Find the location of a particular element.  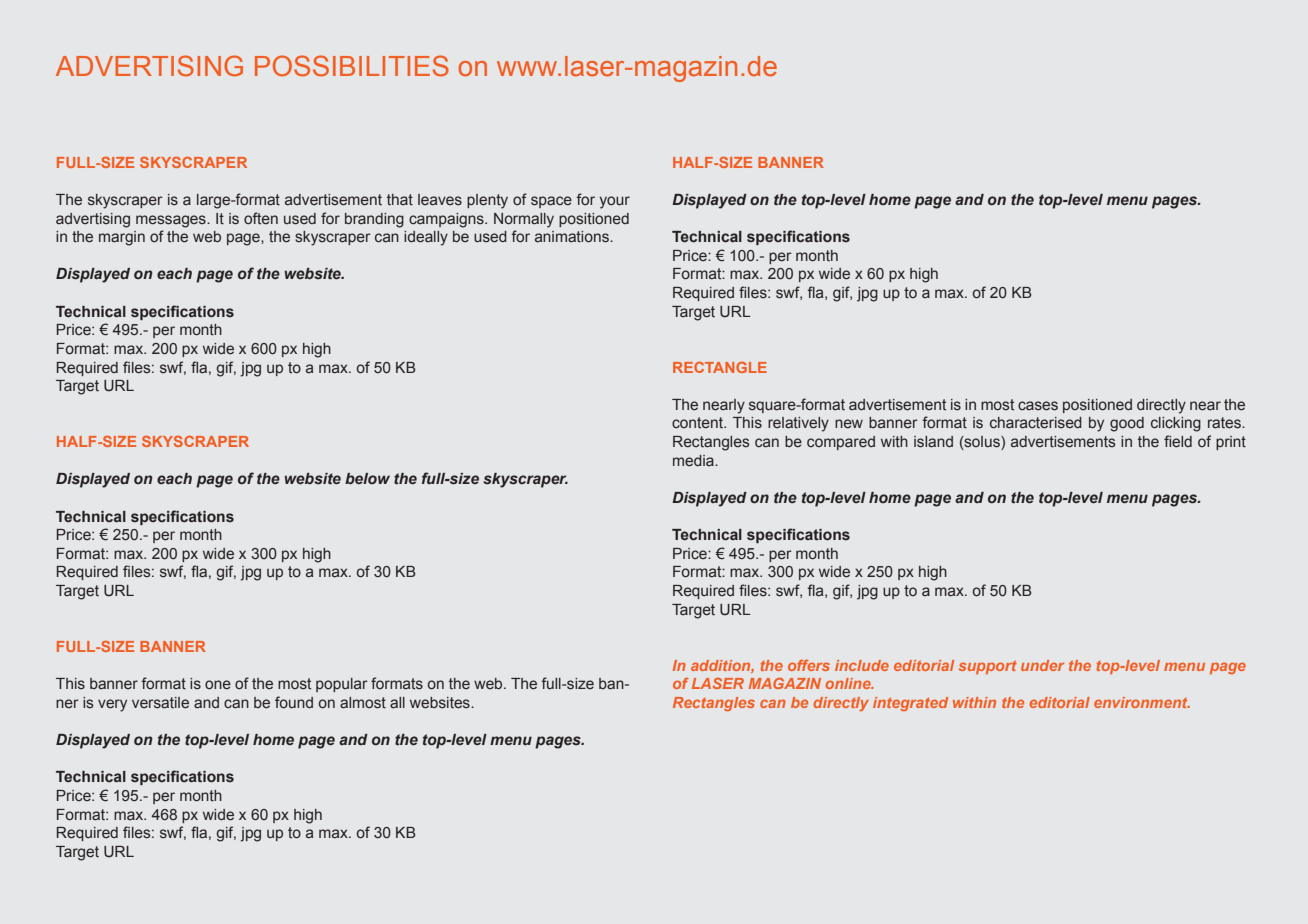

POSSIBILITIES is located at coordinates (352, 66).
